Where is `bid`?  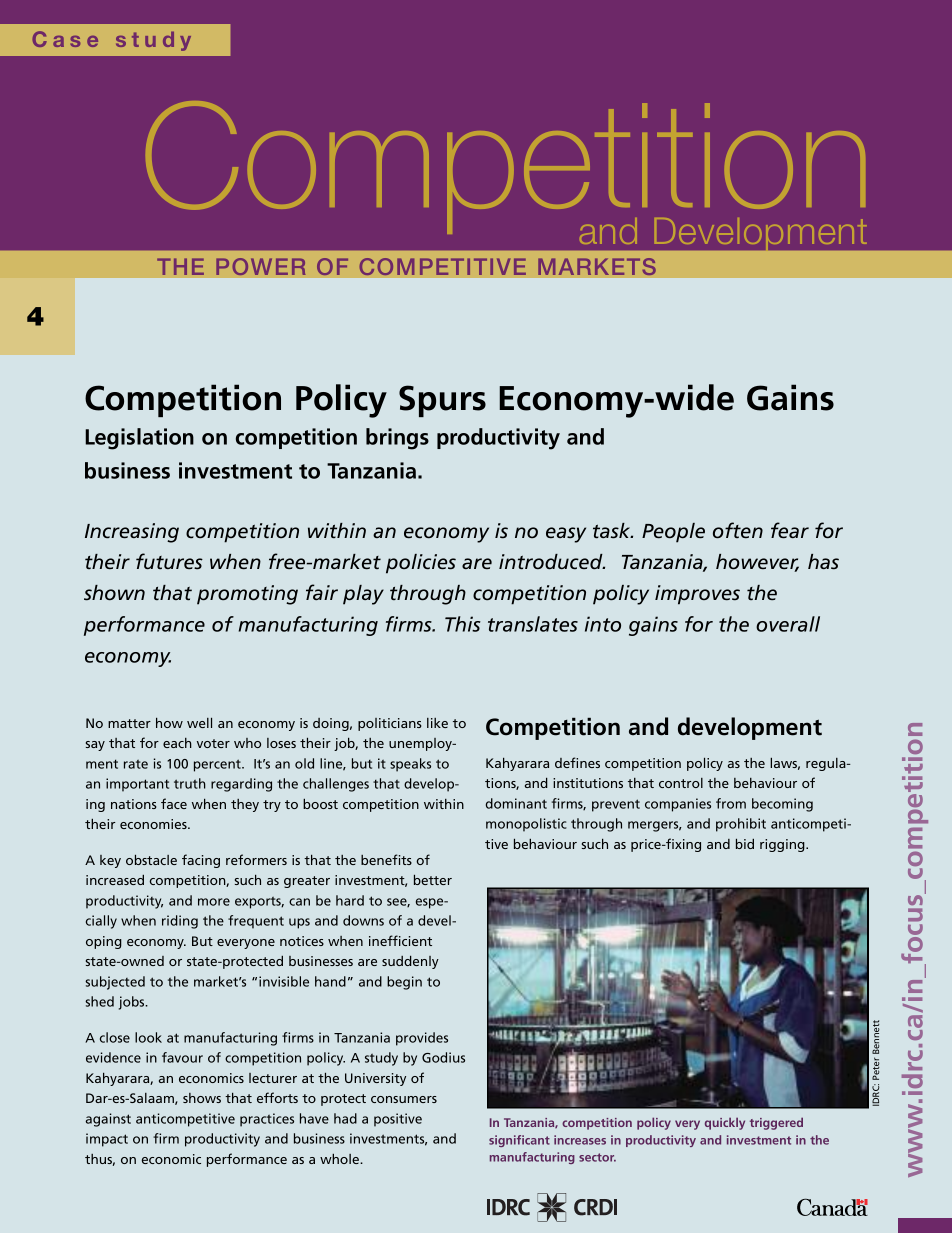 bid is located at coordinates (745, 843).
